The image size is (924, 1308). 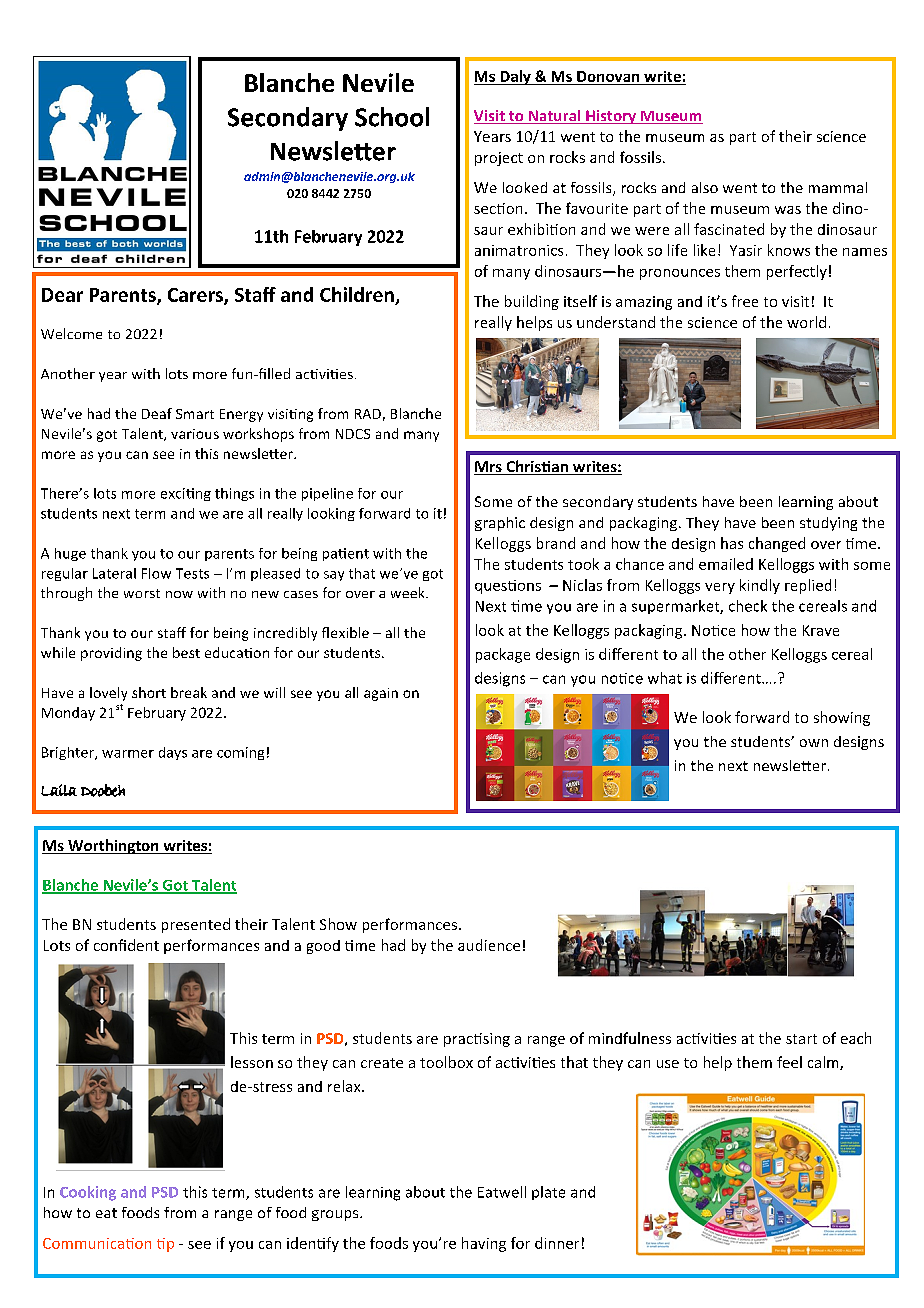 What do you see at coordinates (705, 187) in the page?
I see `also` at bounding box center [705, 187].
